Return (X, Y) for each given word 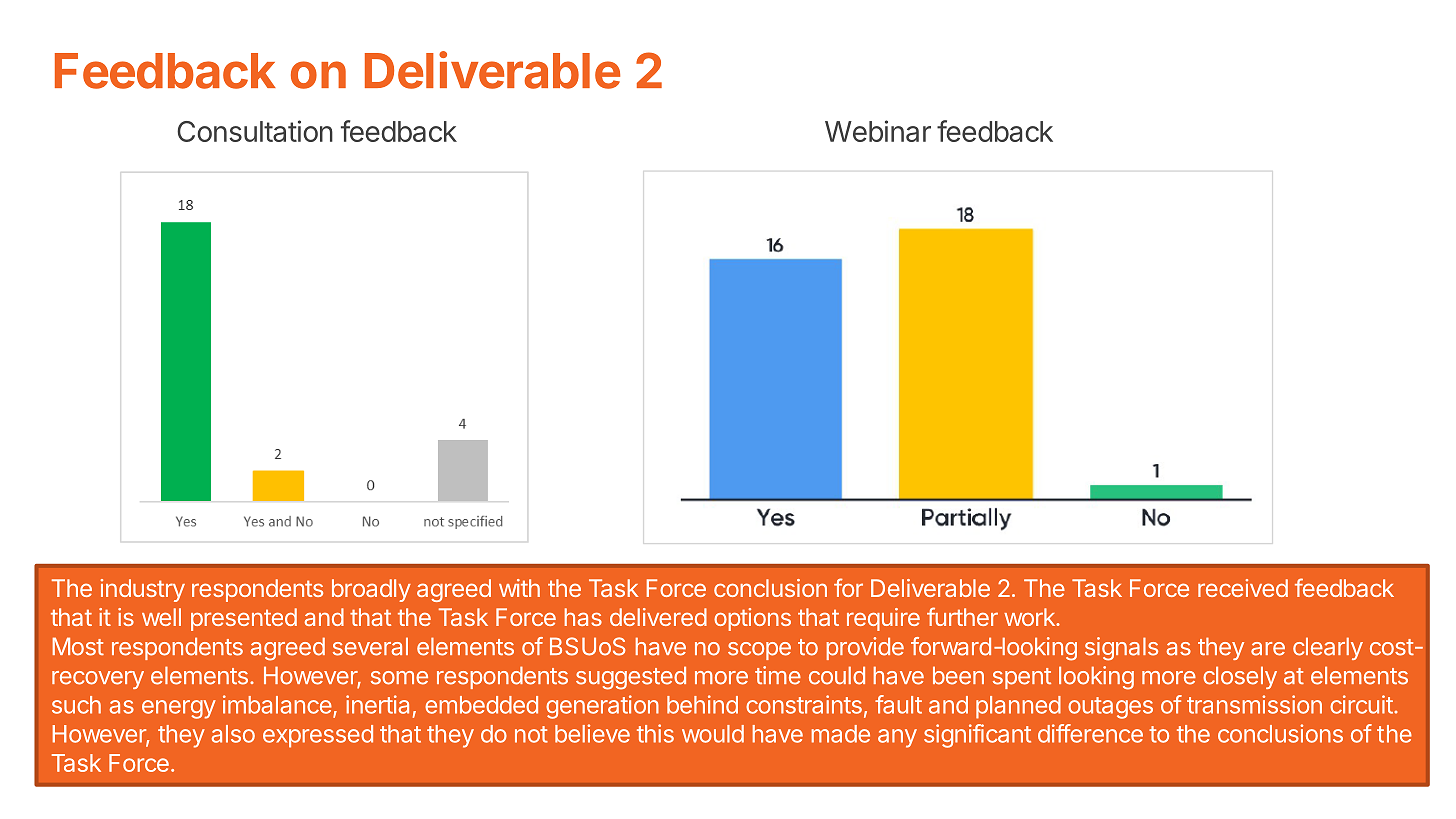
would (713, 734)
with (519, 588)
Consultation (255, 131)
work (1030, 617)
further (962, 616)
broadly (371, 590)
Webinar (878, 131)
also (233, 734)
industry (143, 590)
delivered (658, 617)
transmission (1254, 704)
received (1243, 588)
